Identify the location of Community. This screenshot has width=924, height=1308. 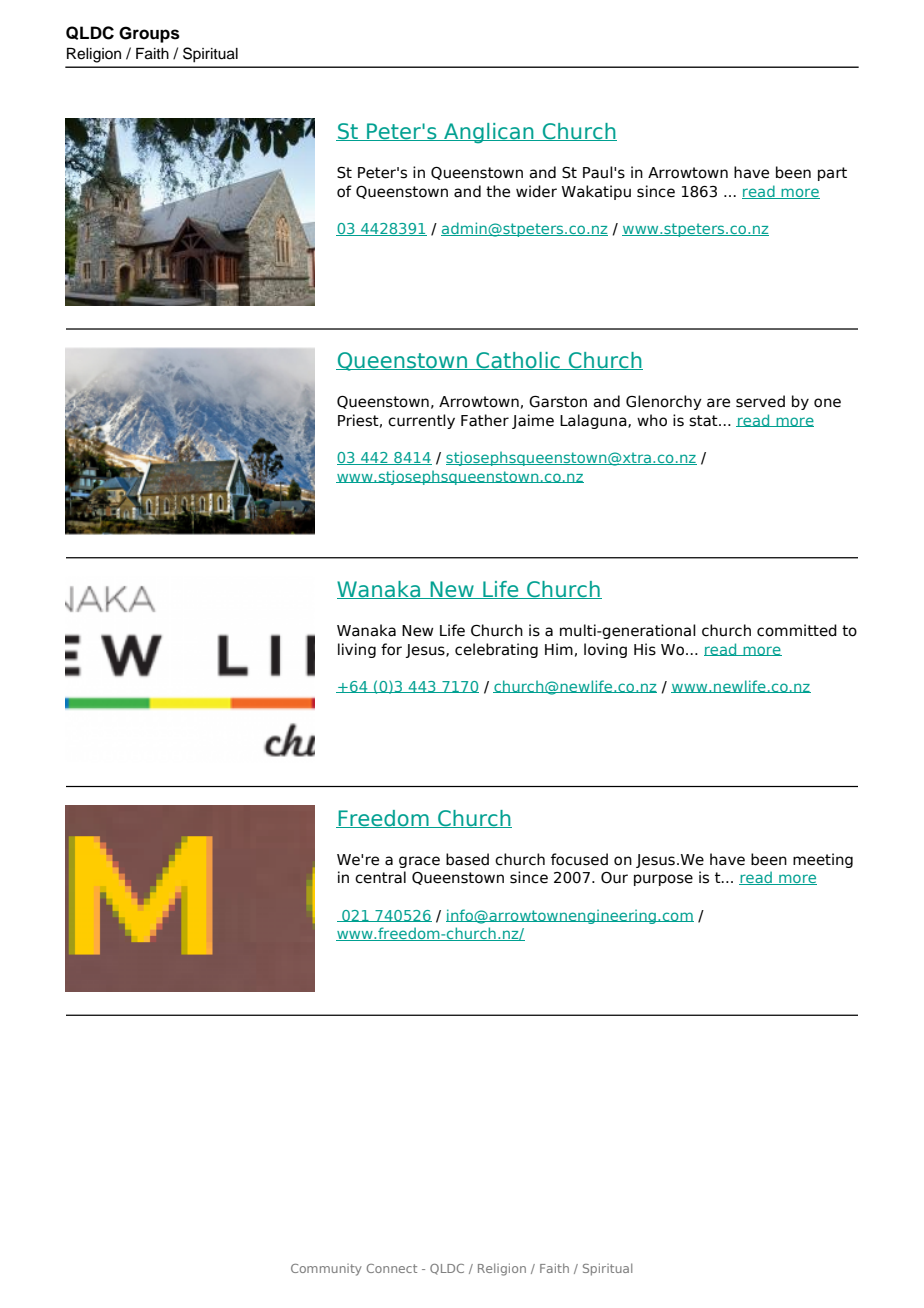
(326, 1270).
